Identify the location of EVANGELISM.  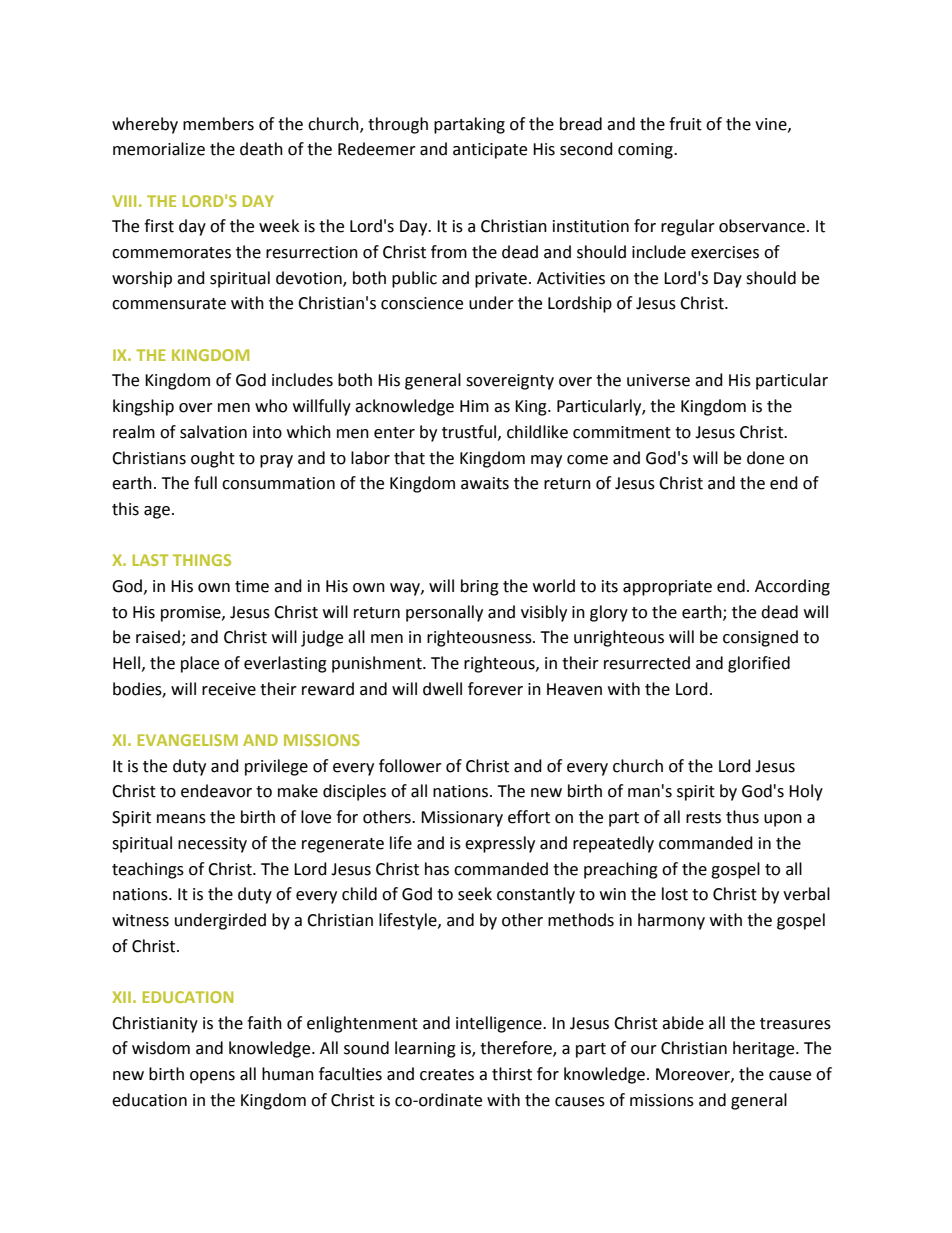
(188, 740).
